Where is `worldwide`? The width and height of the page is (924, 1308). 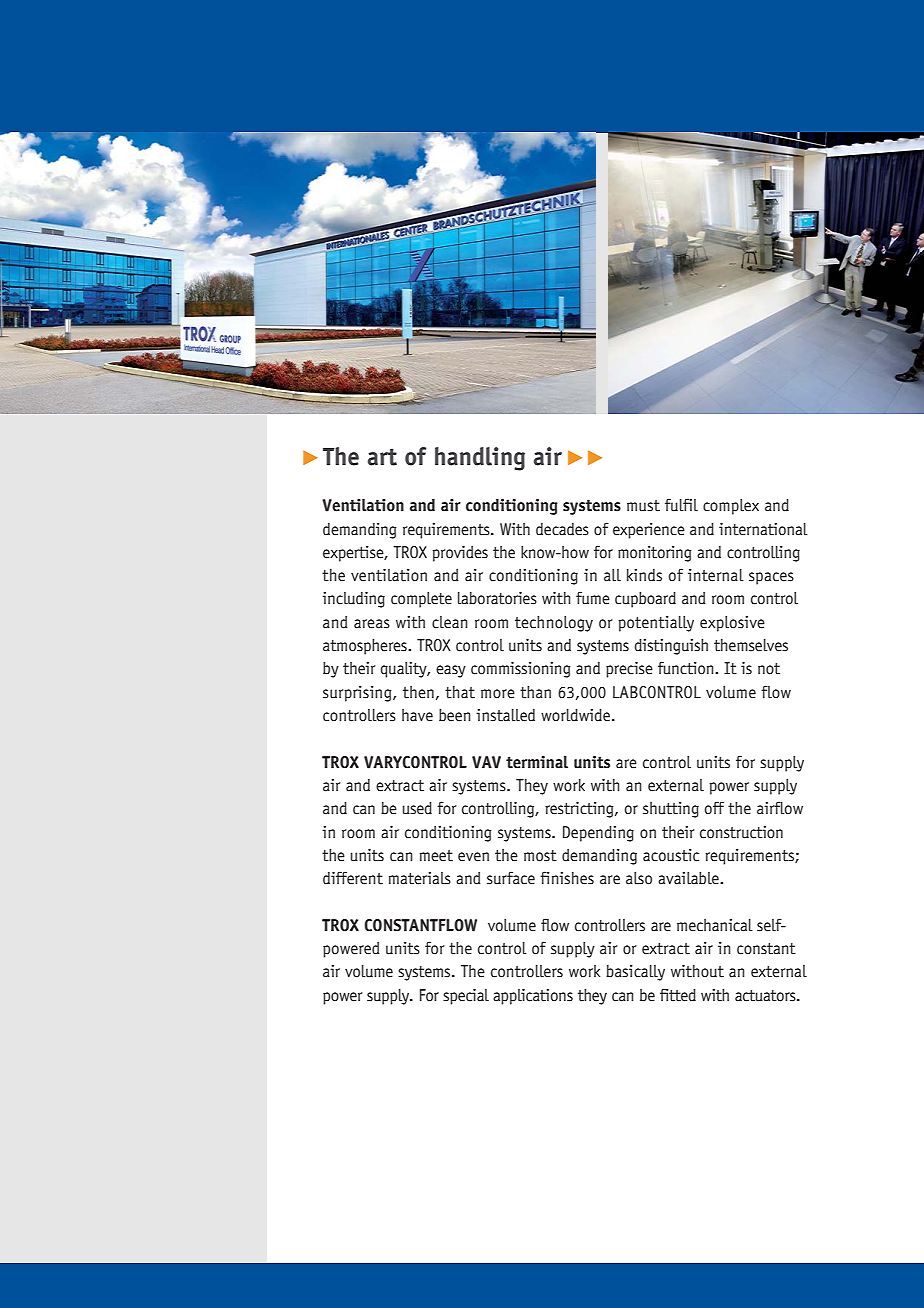
worldwide is located at coordinates (577, 715).
